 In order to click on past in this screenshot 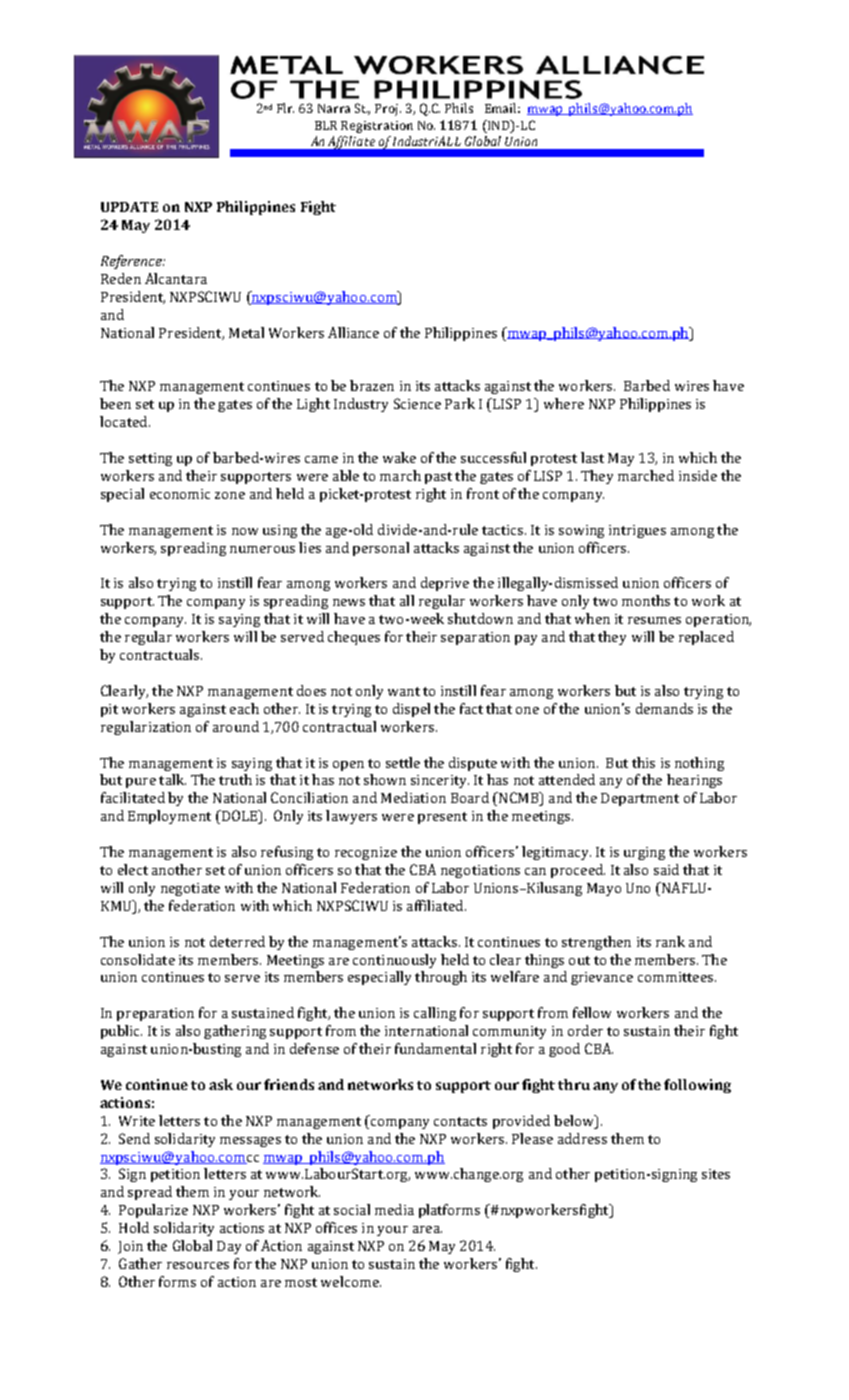, I will do `click(438, 478)`.
